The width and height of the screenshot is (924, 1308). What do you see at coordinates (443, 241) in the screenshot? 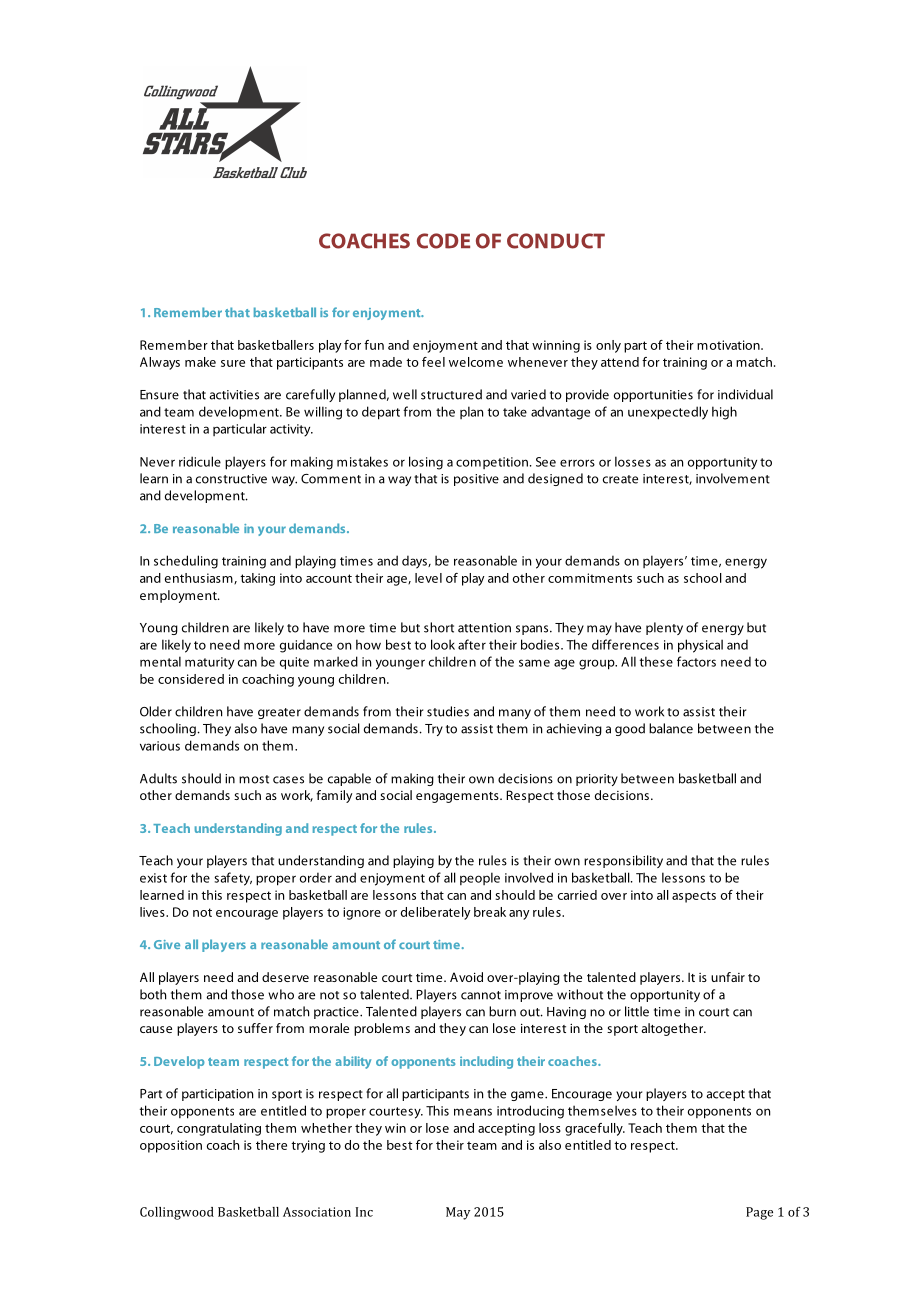
I see `CODE` at bounding box center [443, 241].
